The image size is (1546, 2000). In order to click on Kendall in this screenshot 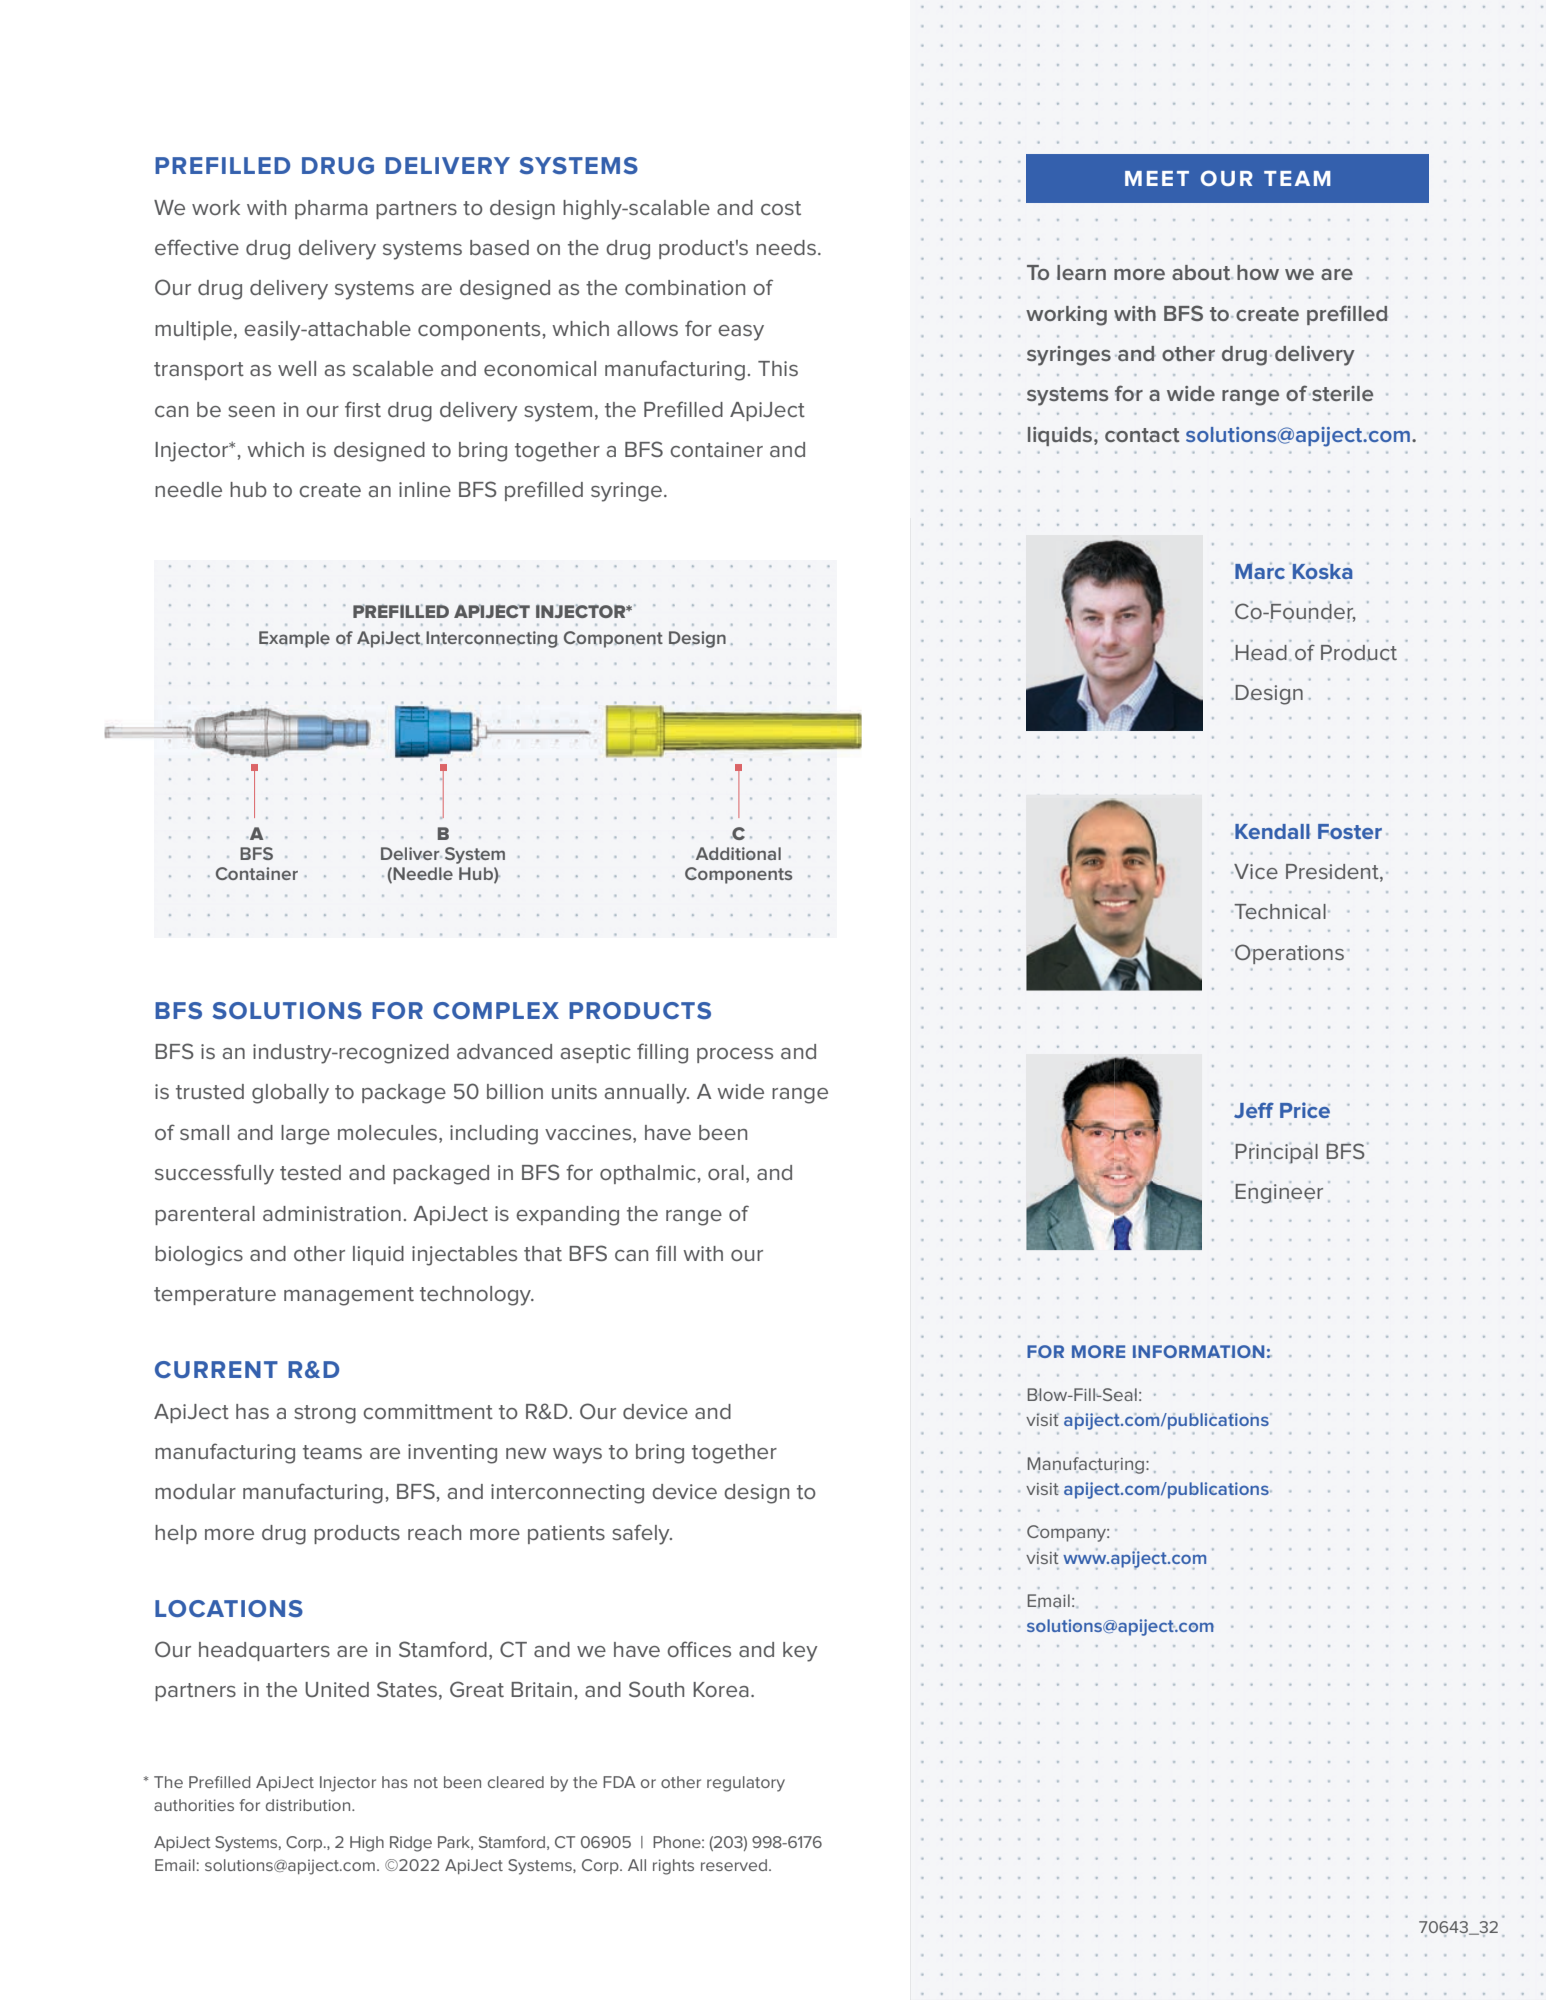, I will do `click(1272, 831)`.
